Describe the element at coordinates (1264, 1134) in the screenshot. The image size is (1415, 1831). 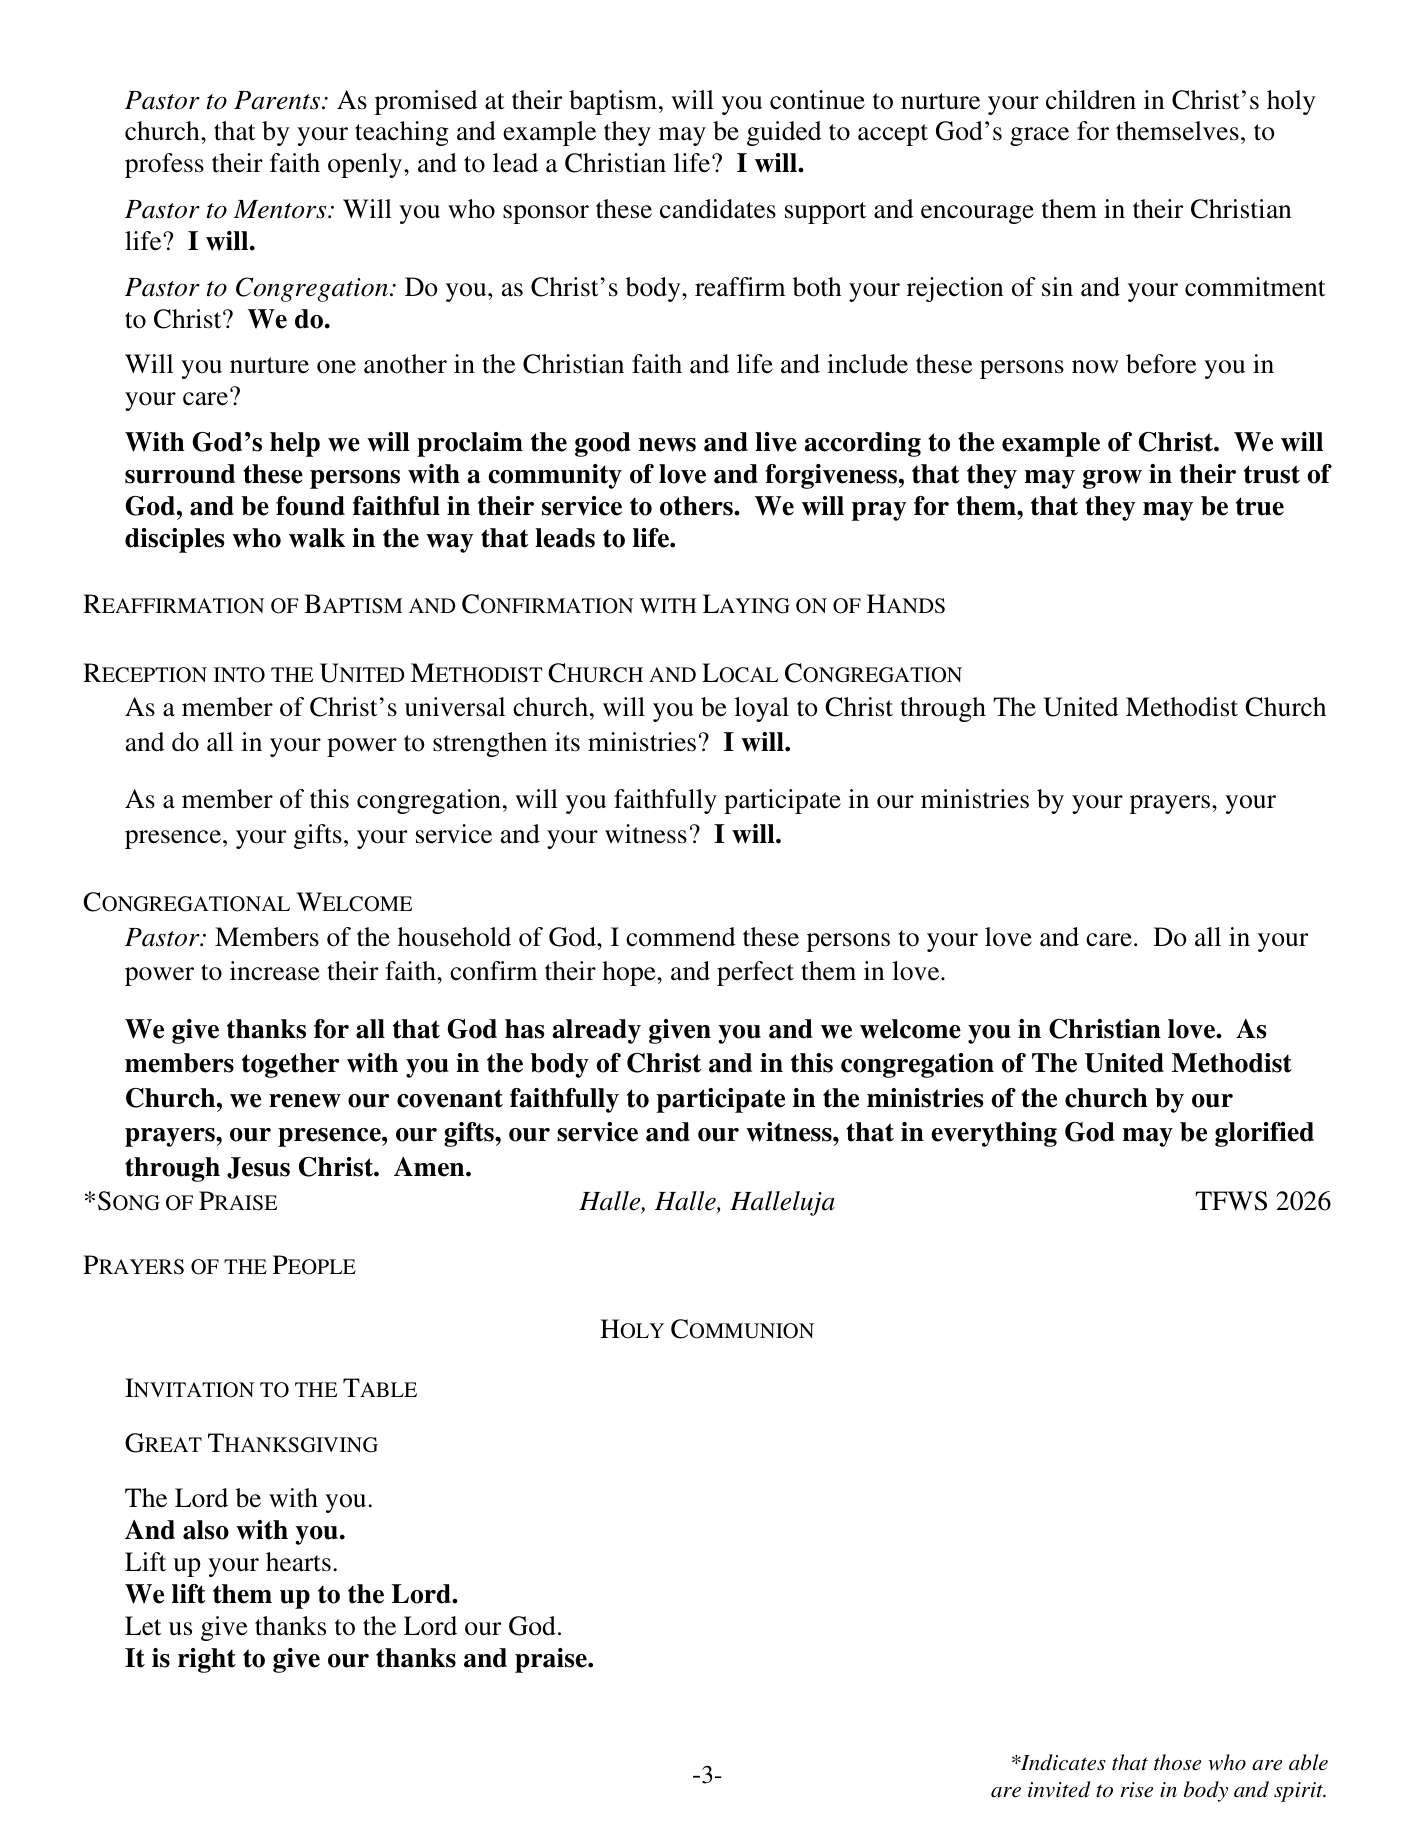
I see `glorified` at that location.
